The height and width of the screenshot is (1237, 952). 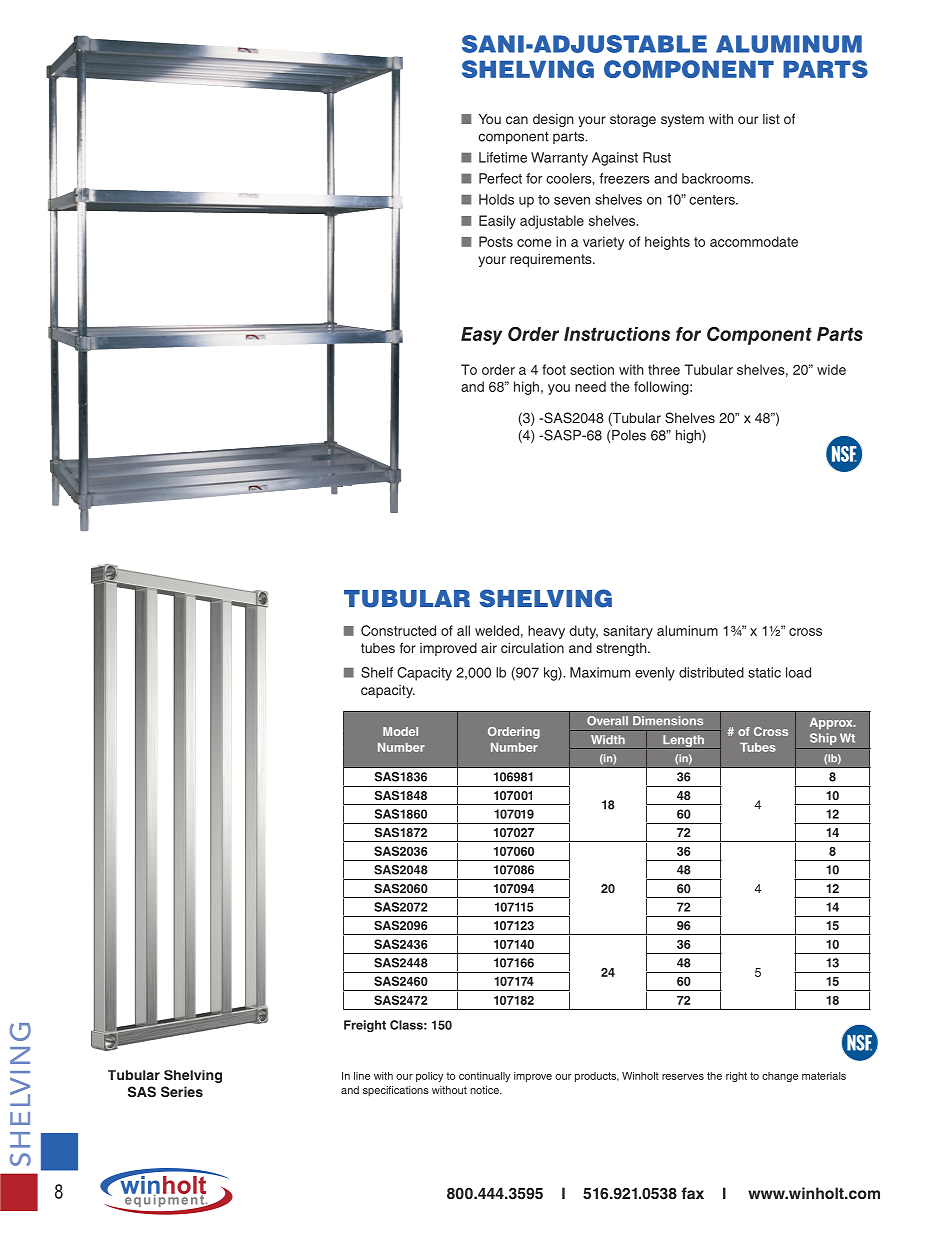 I want to click on Width, so click(x=608, y=739).
